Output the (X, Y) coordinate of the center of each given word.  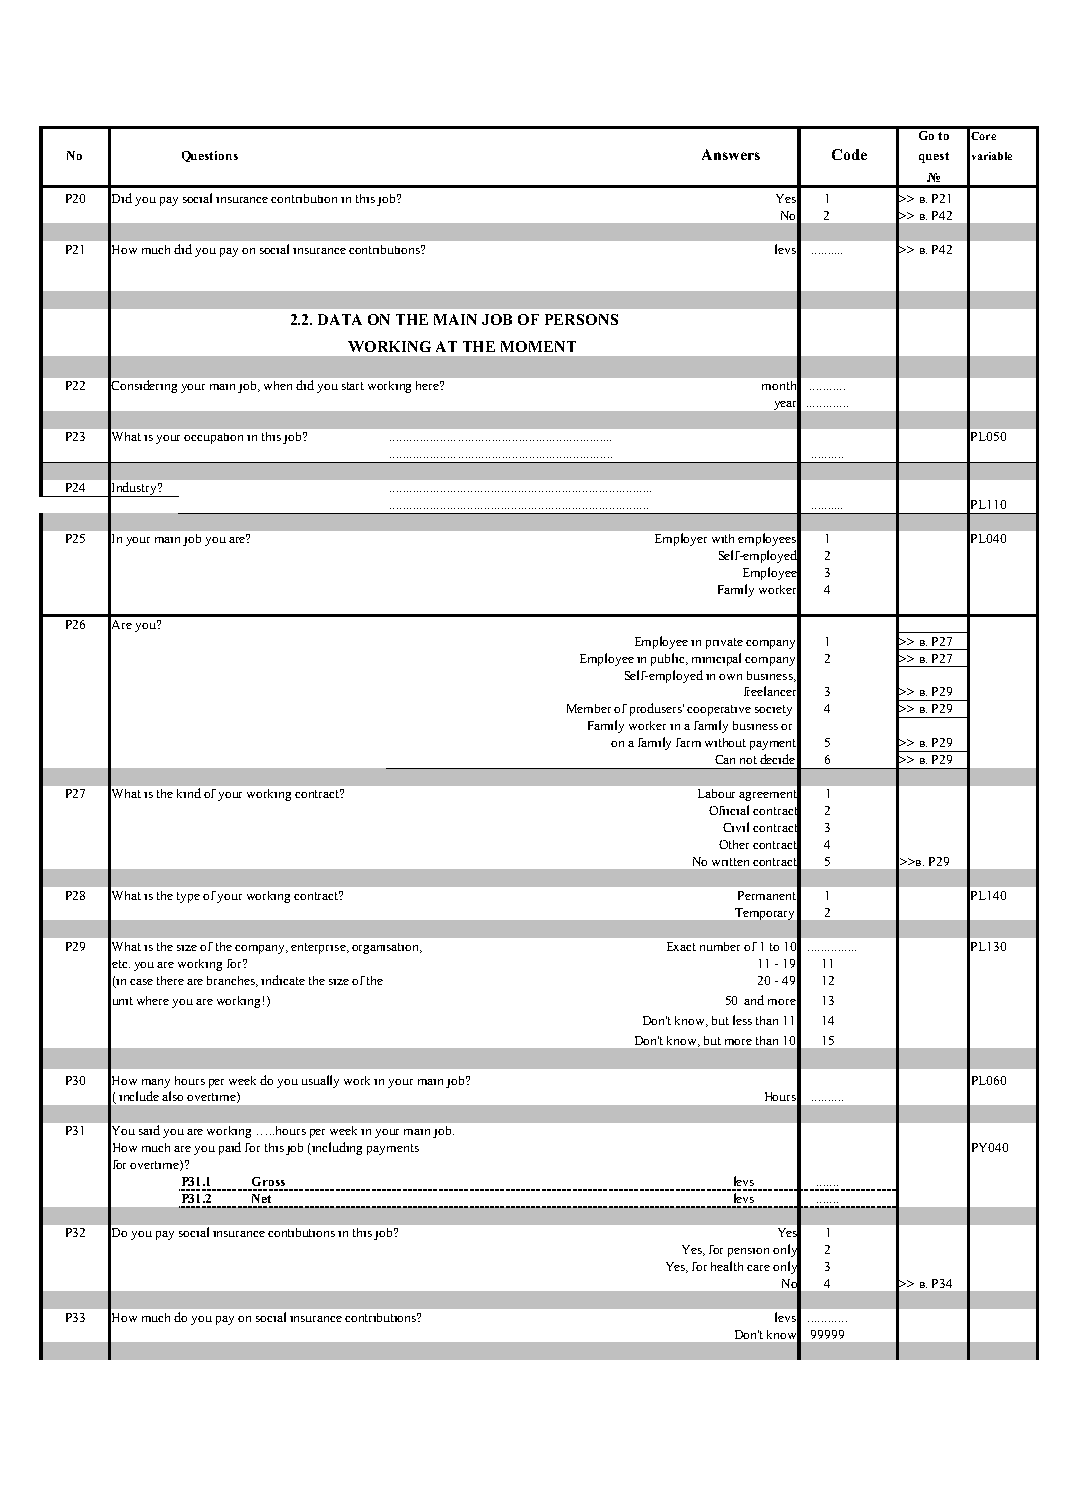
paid (230, 1148)
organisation (387, 948)
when (278, 385)
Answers (731, 154)
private (724, 643)
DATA (340, 319)
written (730, 862)
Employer (681, 539)
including (337, 1148)
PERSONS (581, 319)
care (758, 1268)
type (188, 897)
